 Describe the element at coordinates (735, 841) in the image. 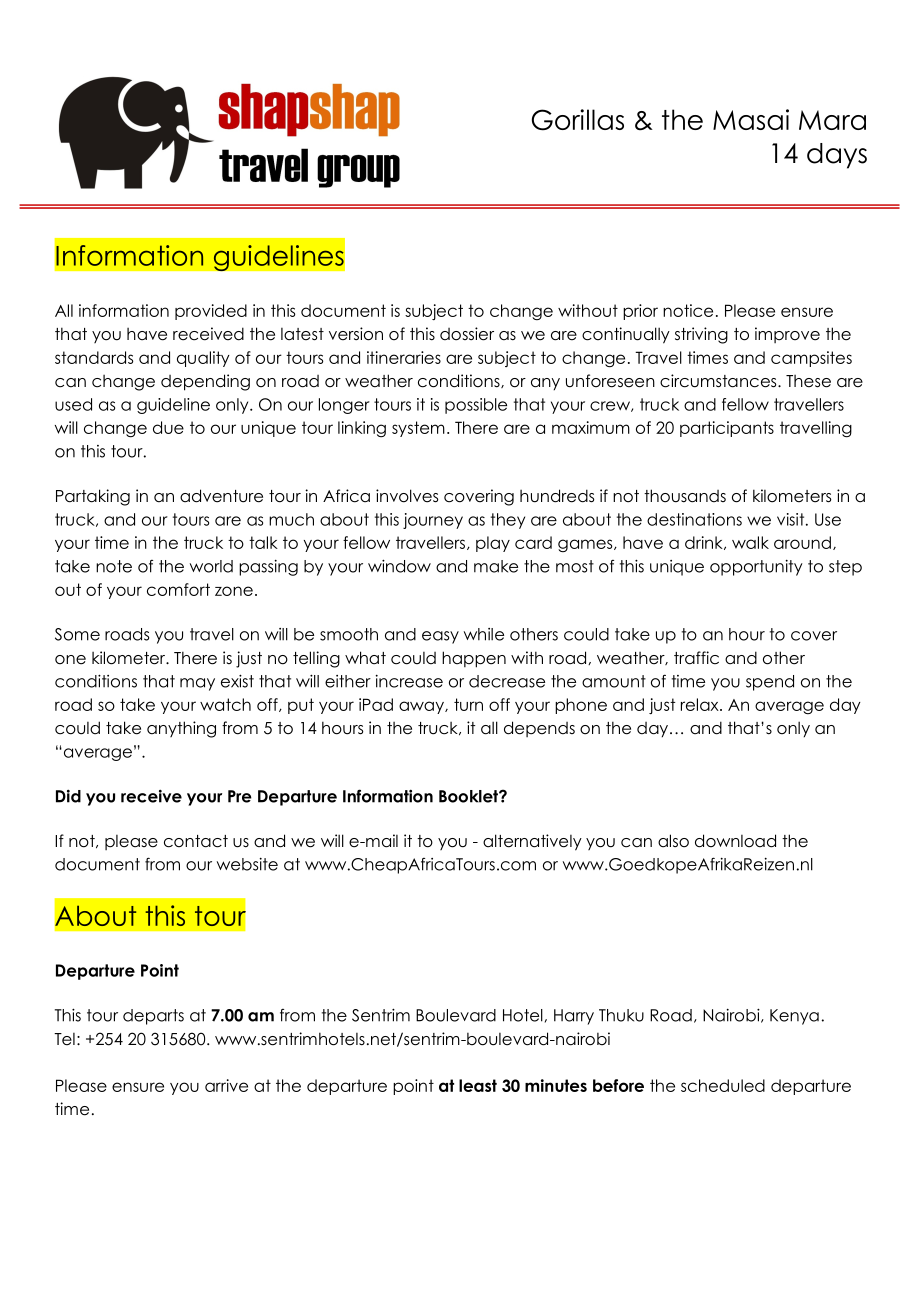

I see `download` at that location.
